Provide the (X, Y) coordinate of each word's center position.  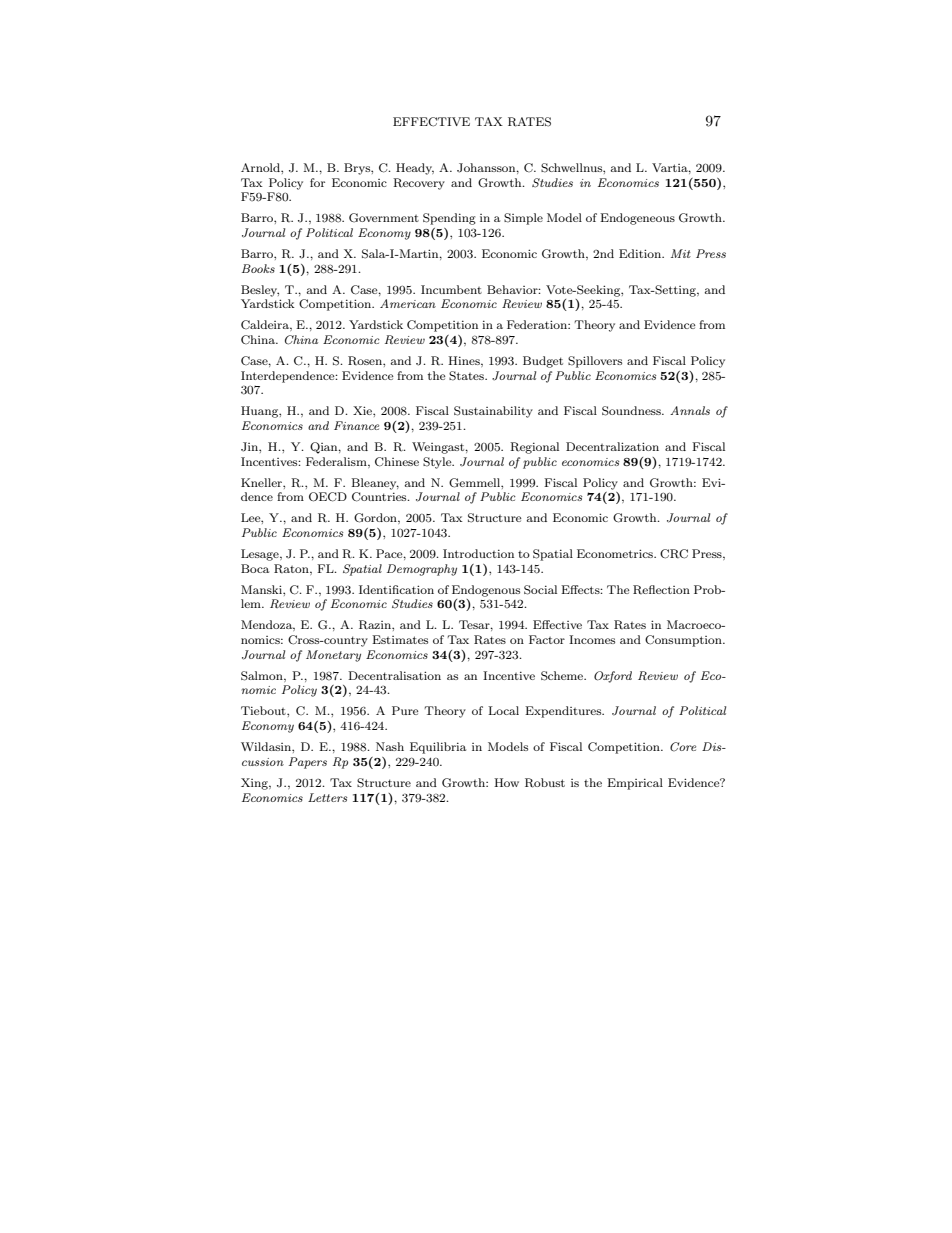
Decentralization (612, 446)
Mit (681, 253)
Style (438, 463)
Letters (327, 797)
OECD (328, 497)
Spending (449, 219)
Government (384, 218)
